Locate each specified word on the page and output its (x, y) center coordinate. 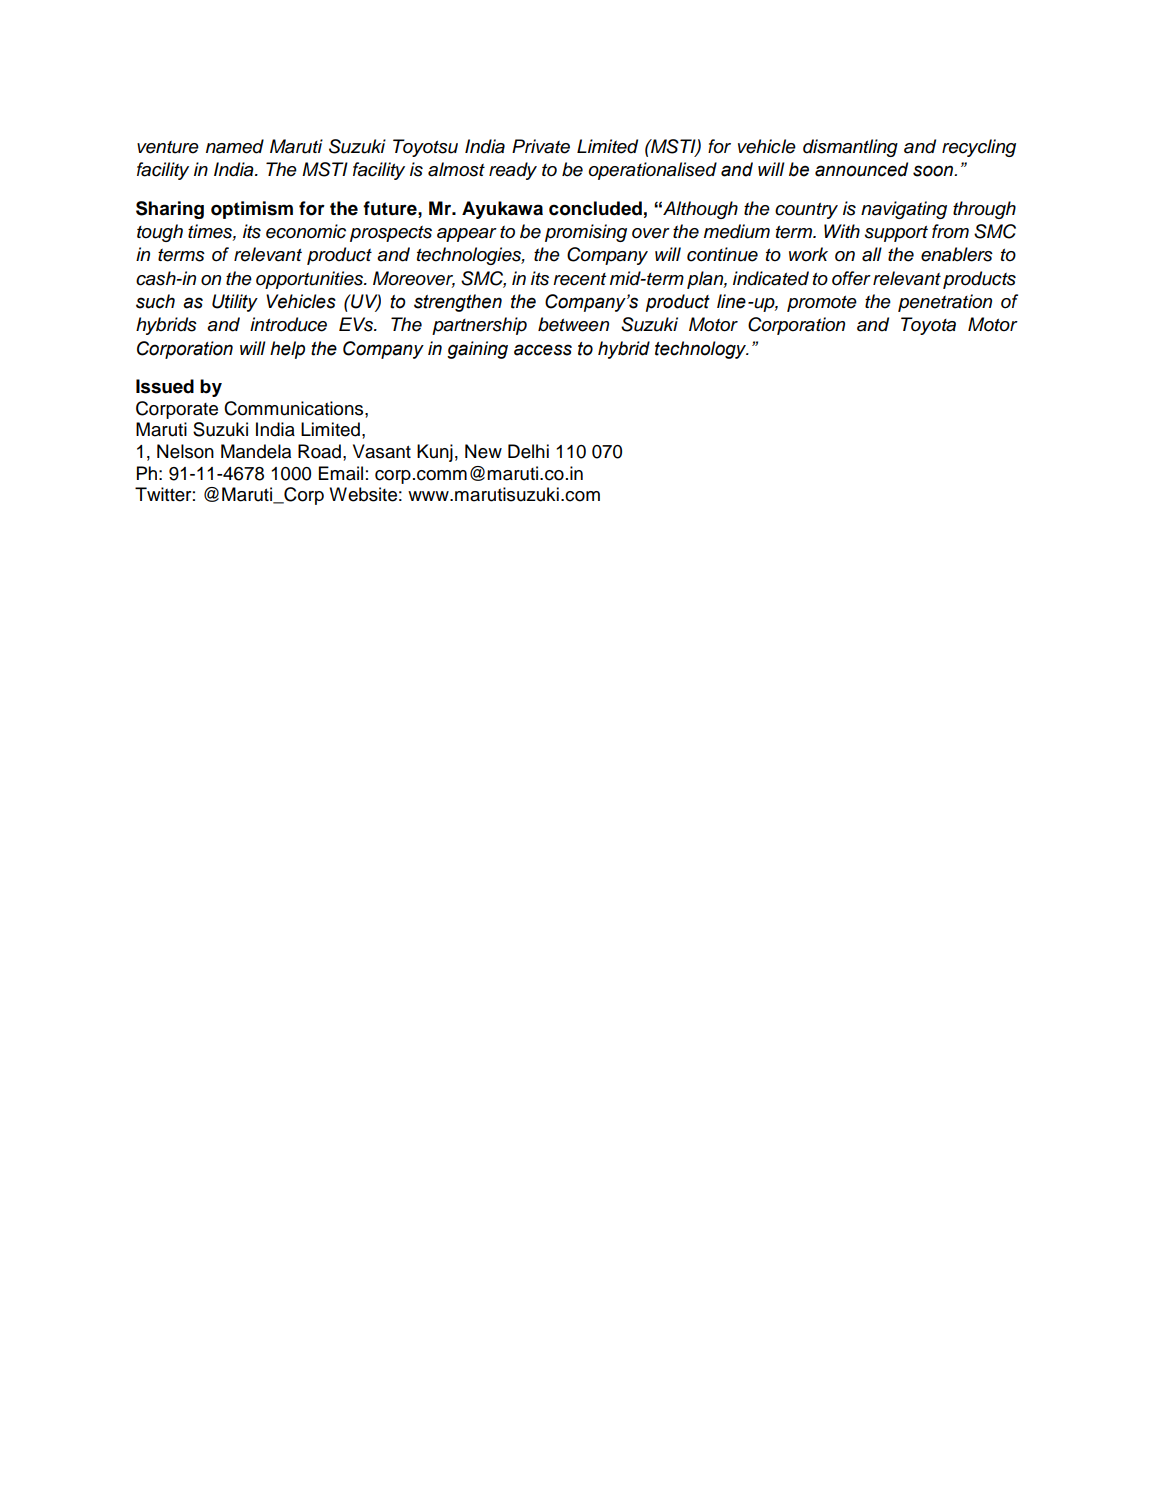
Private (541, 146)
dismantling (850, 148)
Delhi (528, 451)
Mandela (256, 451)
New (483, 451)
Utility (235, 303)
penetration (945, 303)
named (235, 146)
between (573, 324)
